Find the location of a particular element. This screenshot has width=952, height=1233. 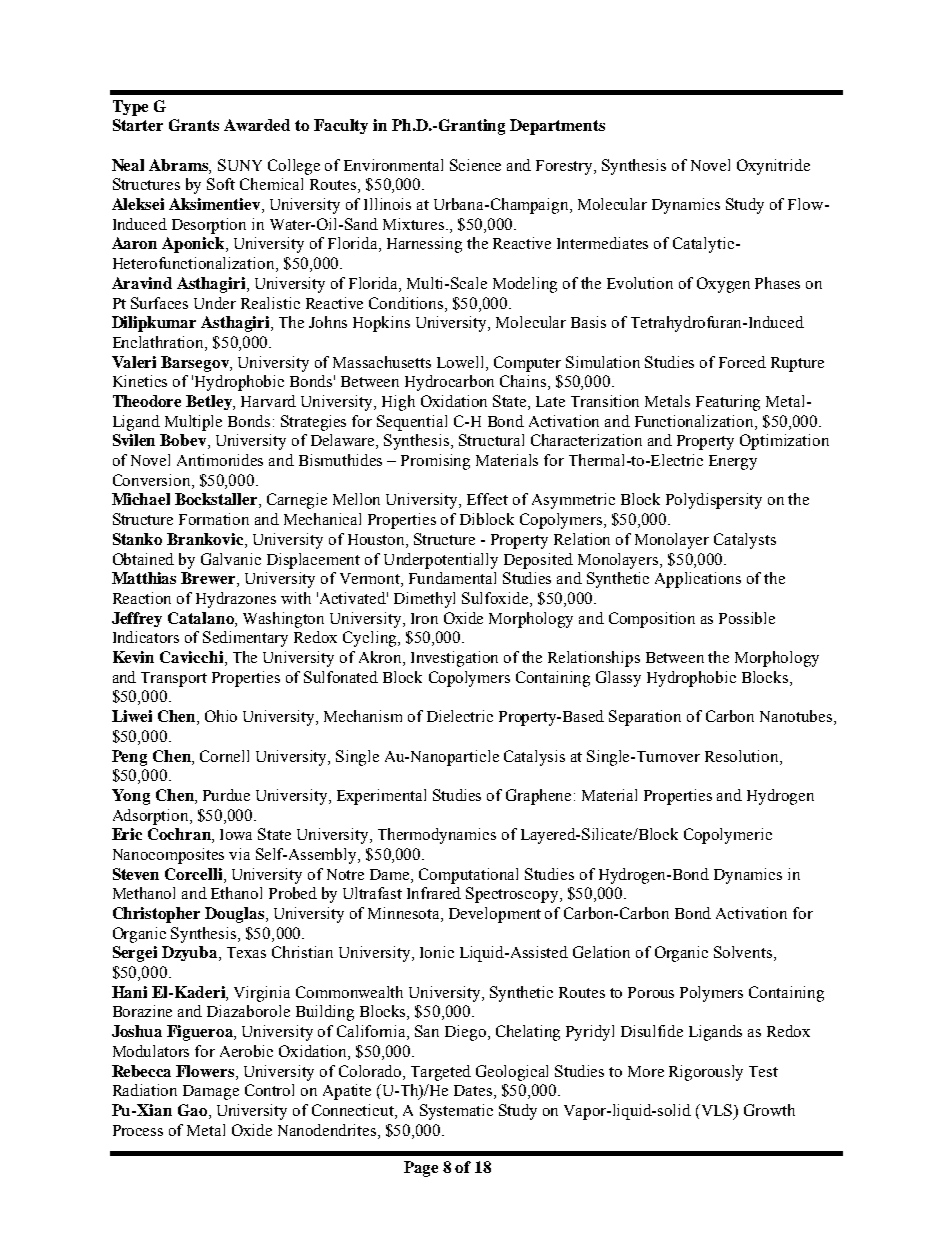

Science is located at coordinates (475, 165).
